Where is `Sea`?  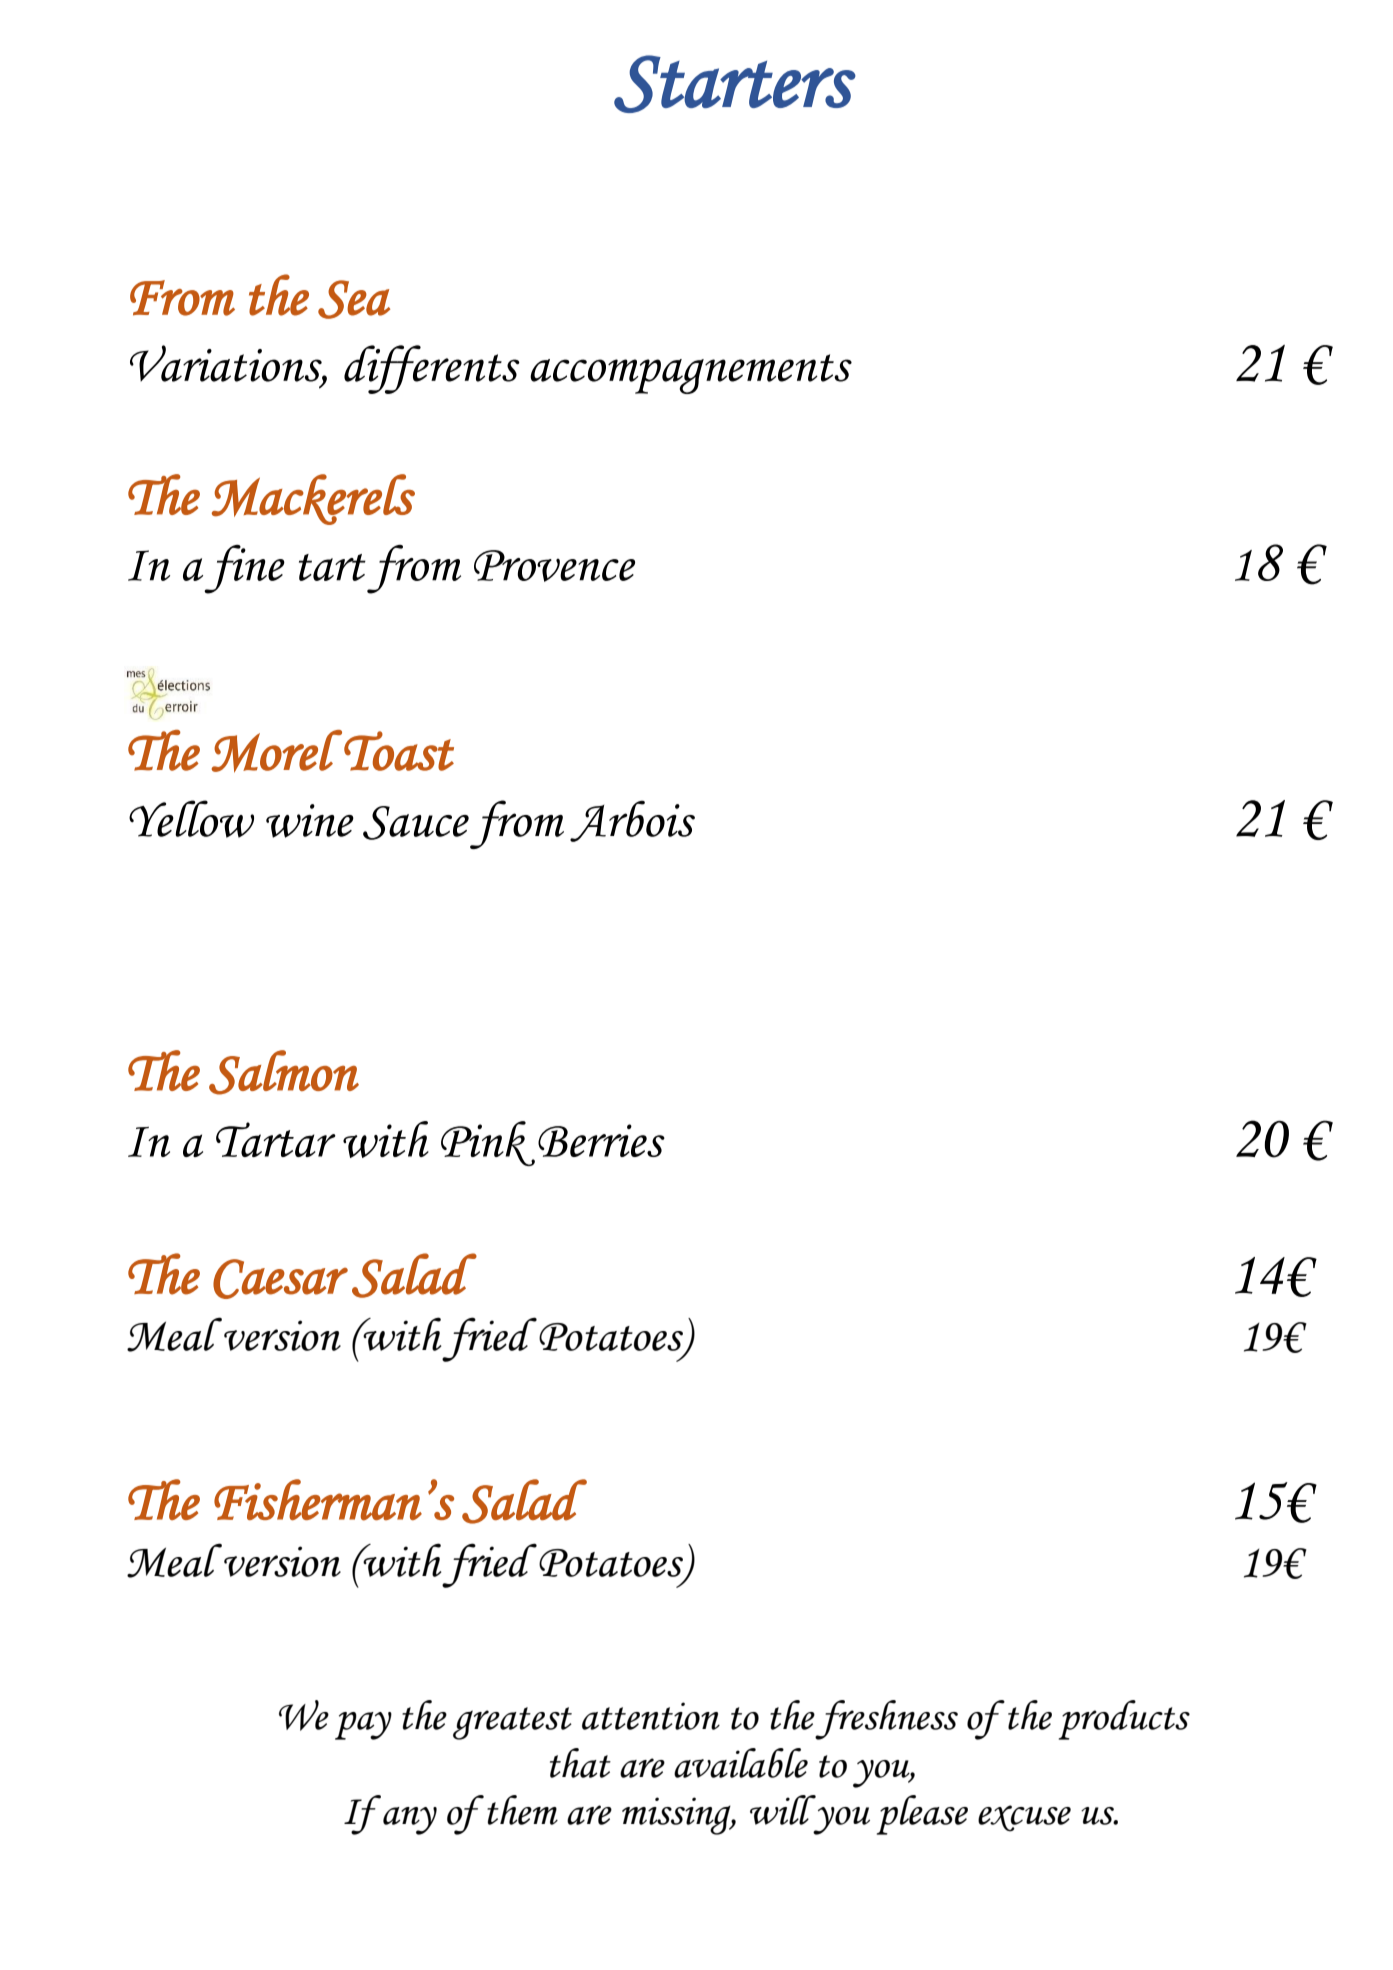 Sea is located at coordinates (354, 299).
